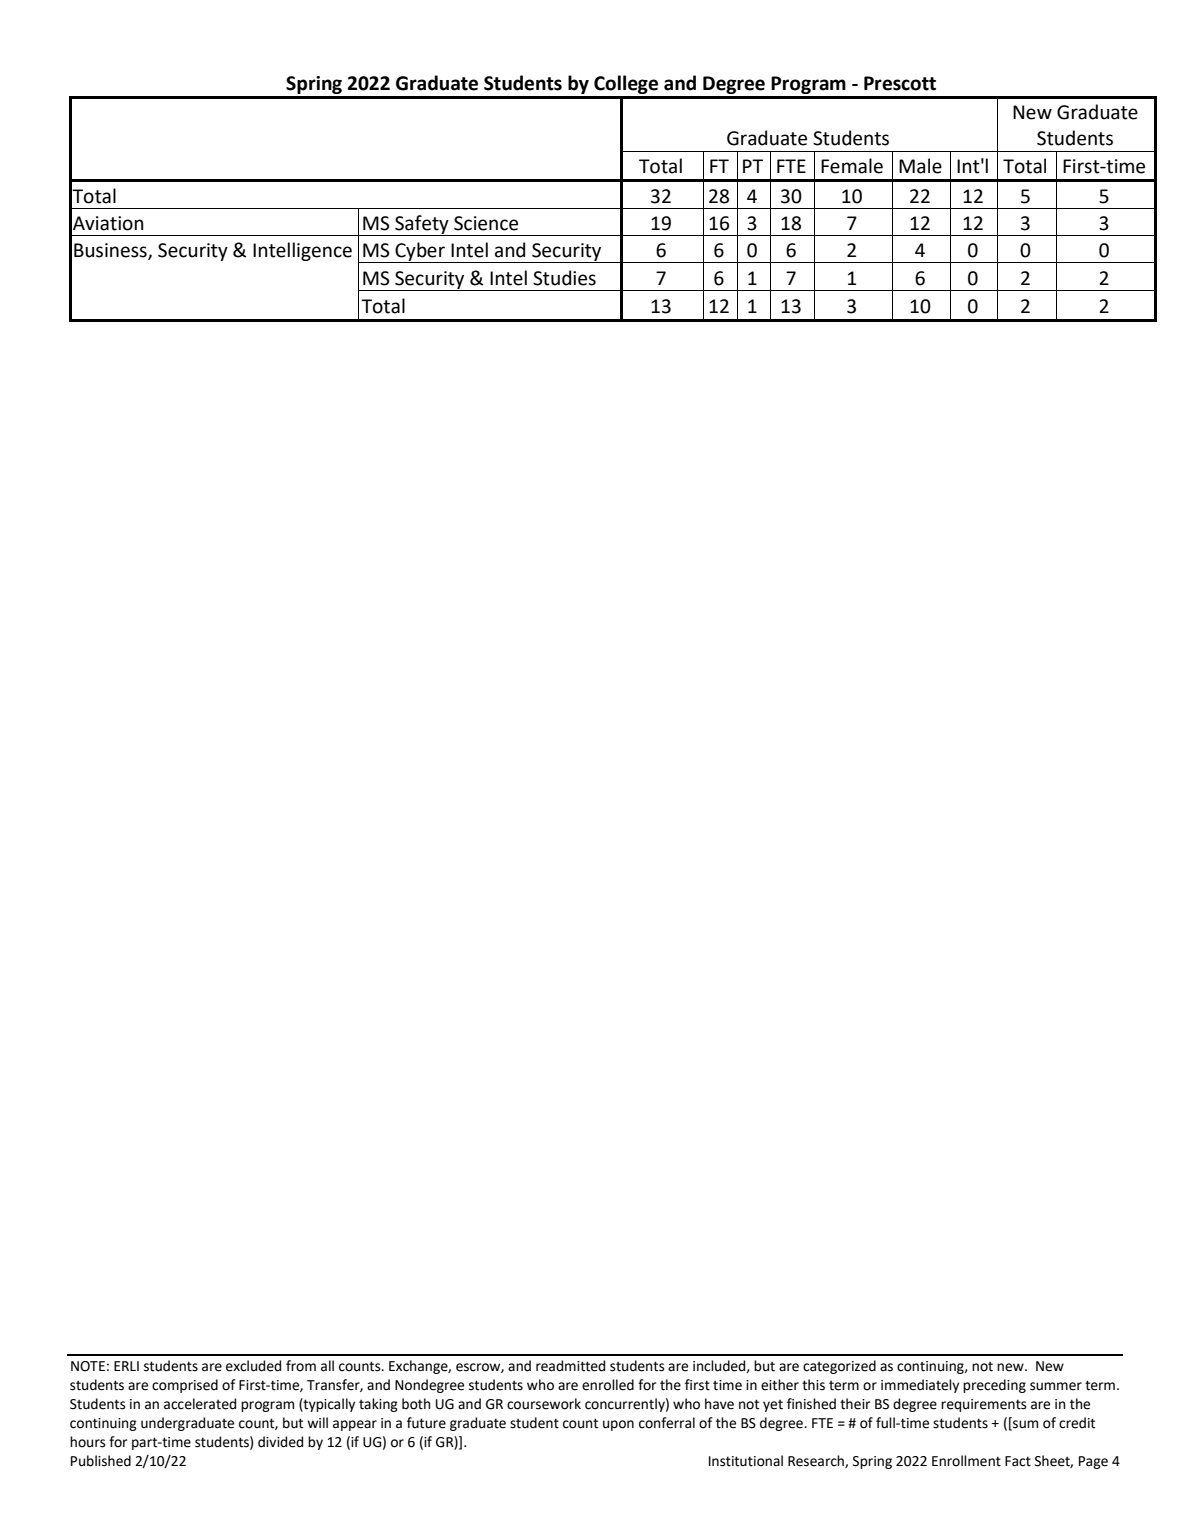  Describe the element at coordinates (570, 1366) in the image. I see `readmitted` at that location.
